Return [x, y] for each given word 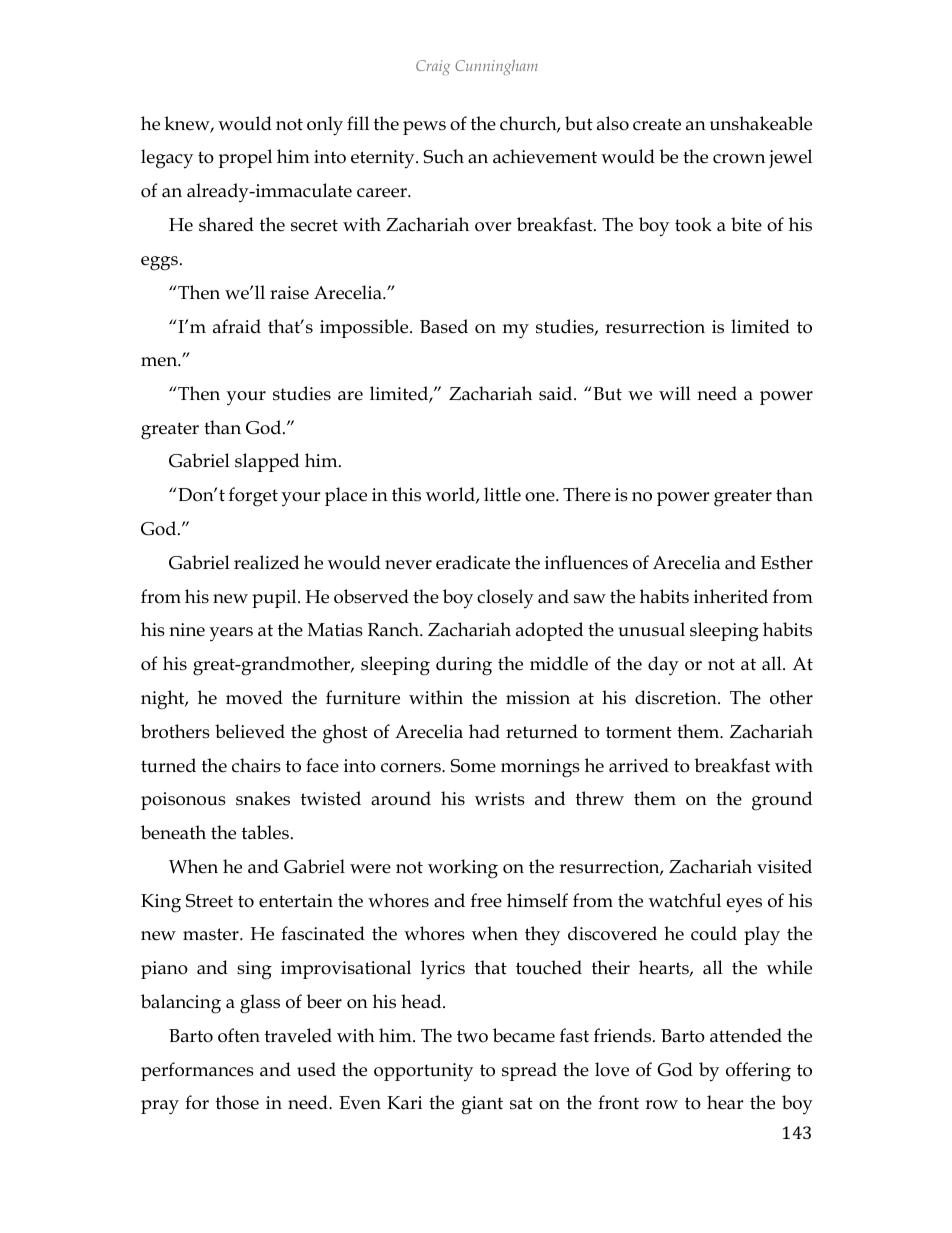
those [237, 1102]
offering [758, 1072]
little [502, 494]
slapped [267, 462]
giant [482, 1105]
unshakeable [761, 123]
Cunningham [496, 67]
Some [473, 766]
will [675, 393]
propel [245, 158]
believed [250, 731]
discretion [677, 697]
